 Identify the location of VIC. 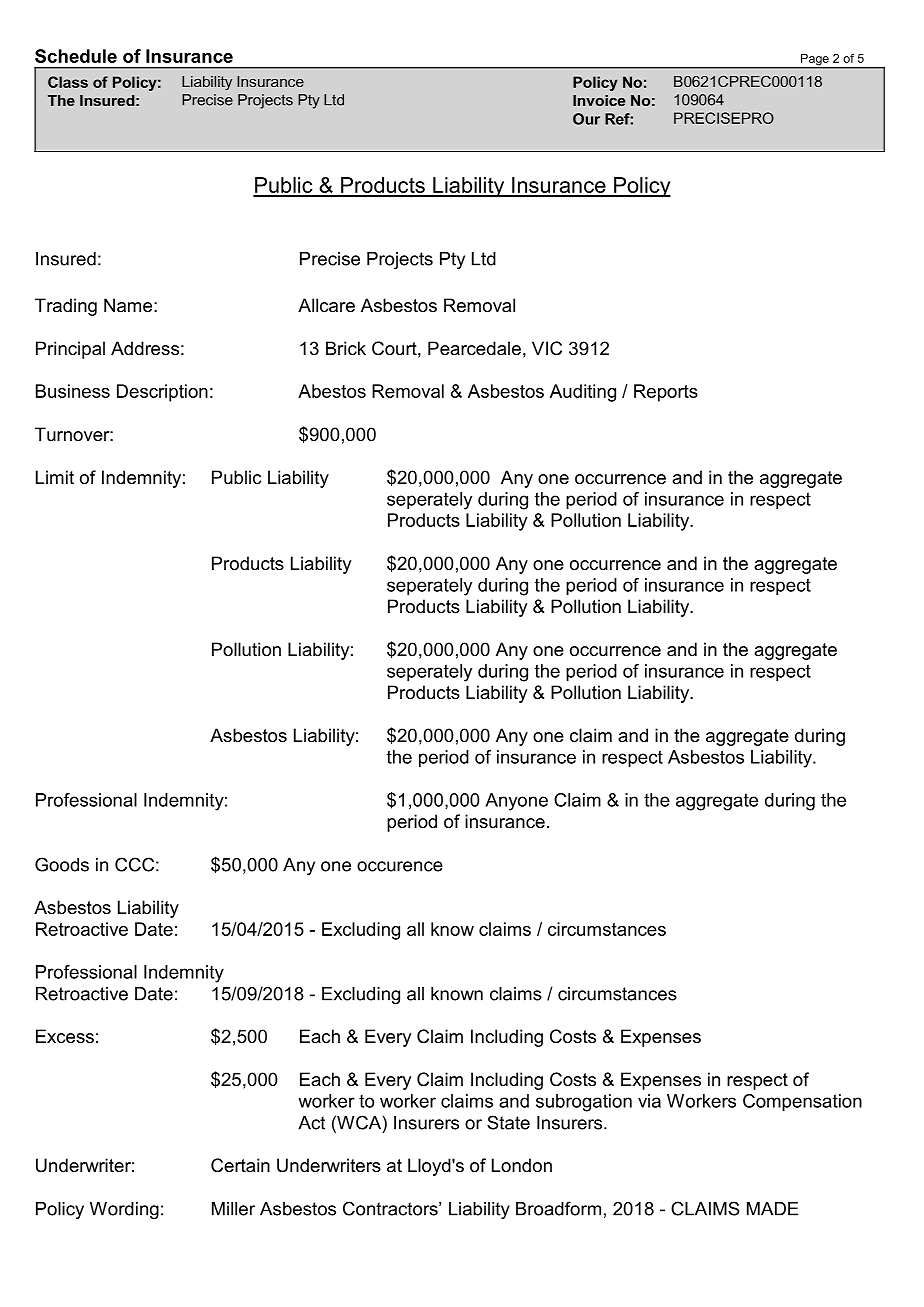
(547, 348).
